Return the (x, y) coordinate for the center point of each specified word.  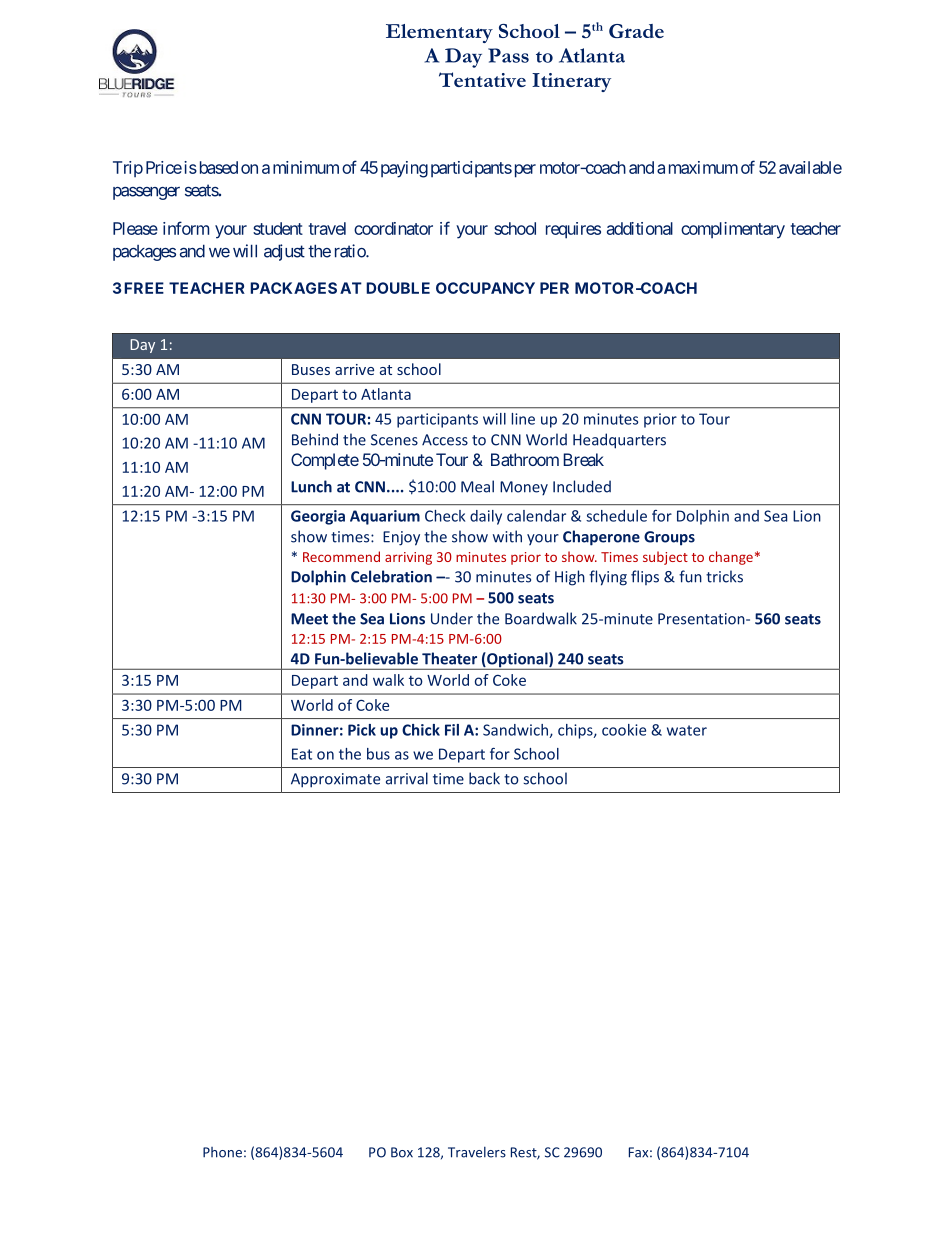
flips (645, 577)
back (484, 778)
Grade (636, 31)
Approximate (335, 780)
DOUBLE (398, 288)
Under (452, 618)
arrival (407, 778)
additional (640, 228)
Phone (222, 1152)
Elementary (439, 33)
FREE (144, 288)
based (217, 167)
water (687, 730)
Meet (309, 619)
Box (402, 1152)
